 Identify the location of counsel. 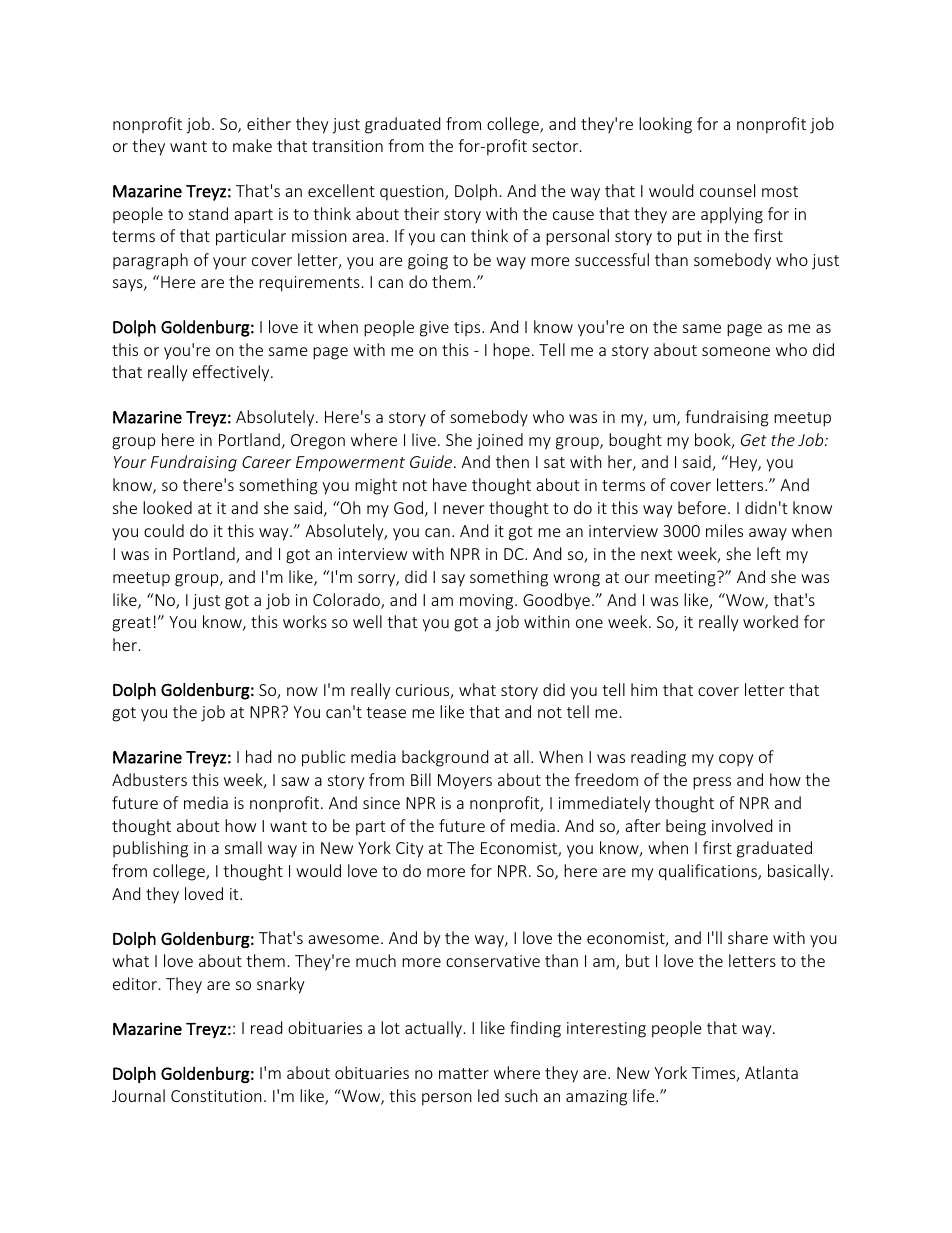
(727, 190).
